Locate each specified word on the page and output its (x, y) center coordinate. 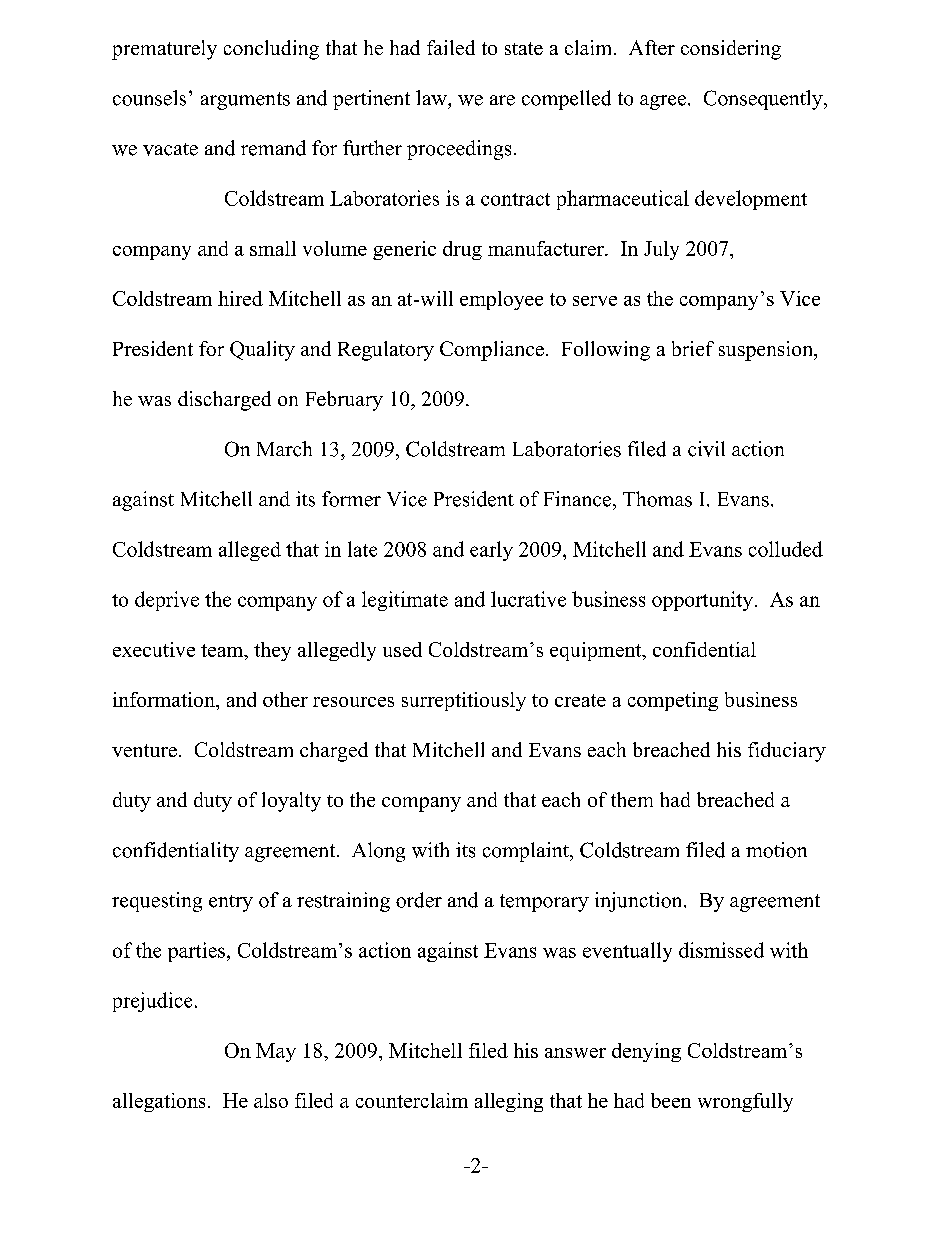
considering (731, 50)
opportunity (704, 601)
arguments (245, 101)
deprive (167, 601)
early (491, 551)
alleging (509, 1102)
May (276, 1052)
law (432, 97)
